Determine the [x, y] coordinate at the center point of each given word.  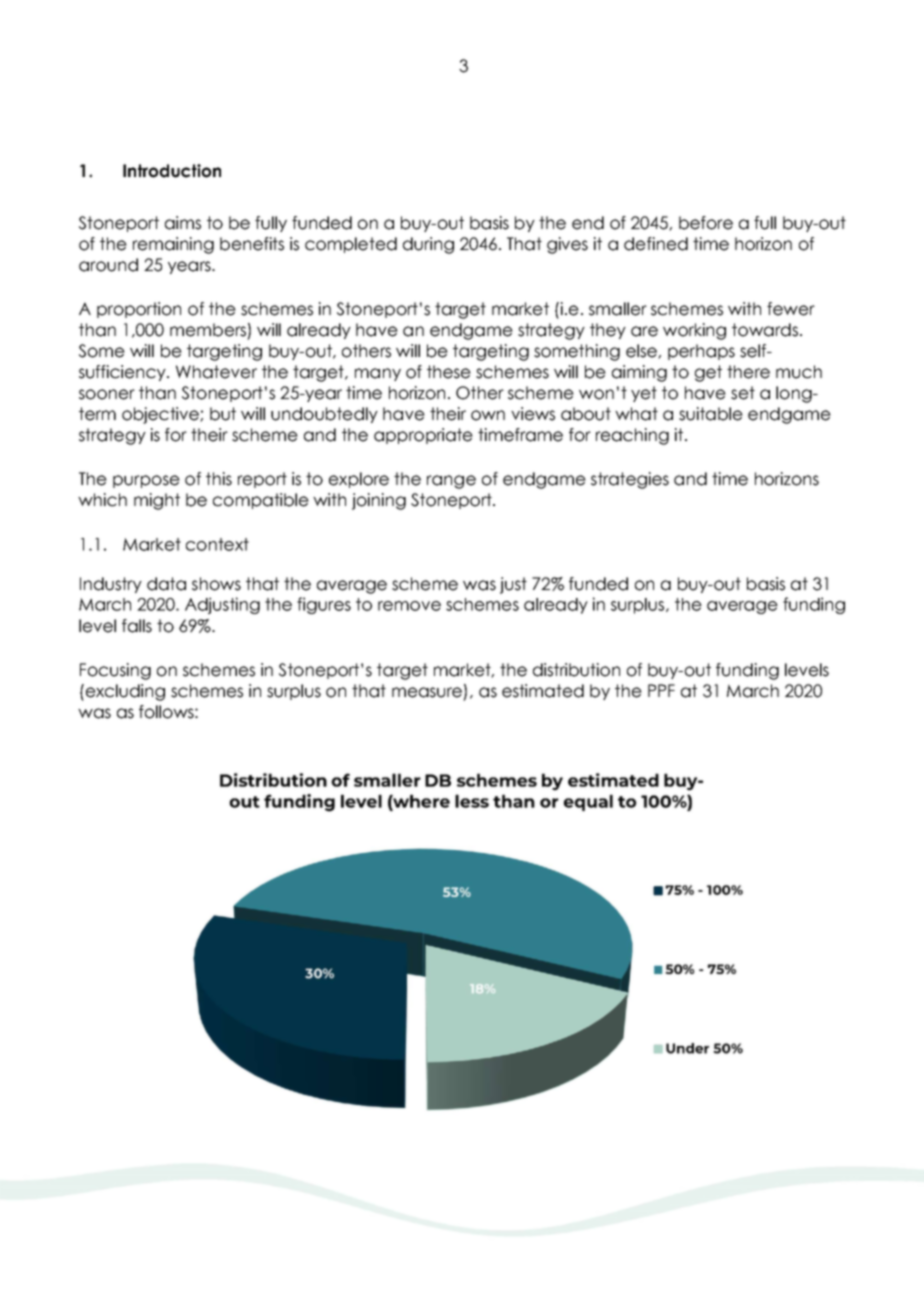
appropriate [423, 436]
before [706, 223]
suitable [711, 414]
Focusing [115, 671]
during [428, 245]
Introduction [172, 171]
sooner [107, 394]
